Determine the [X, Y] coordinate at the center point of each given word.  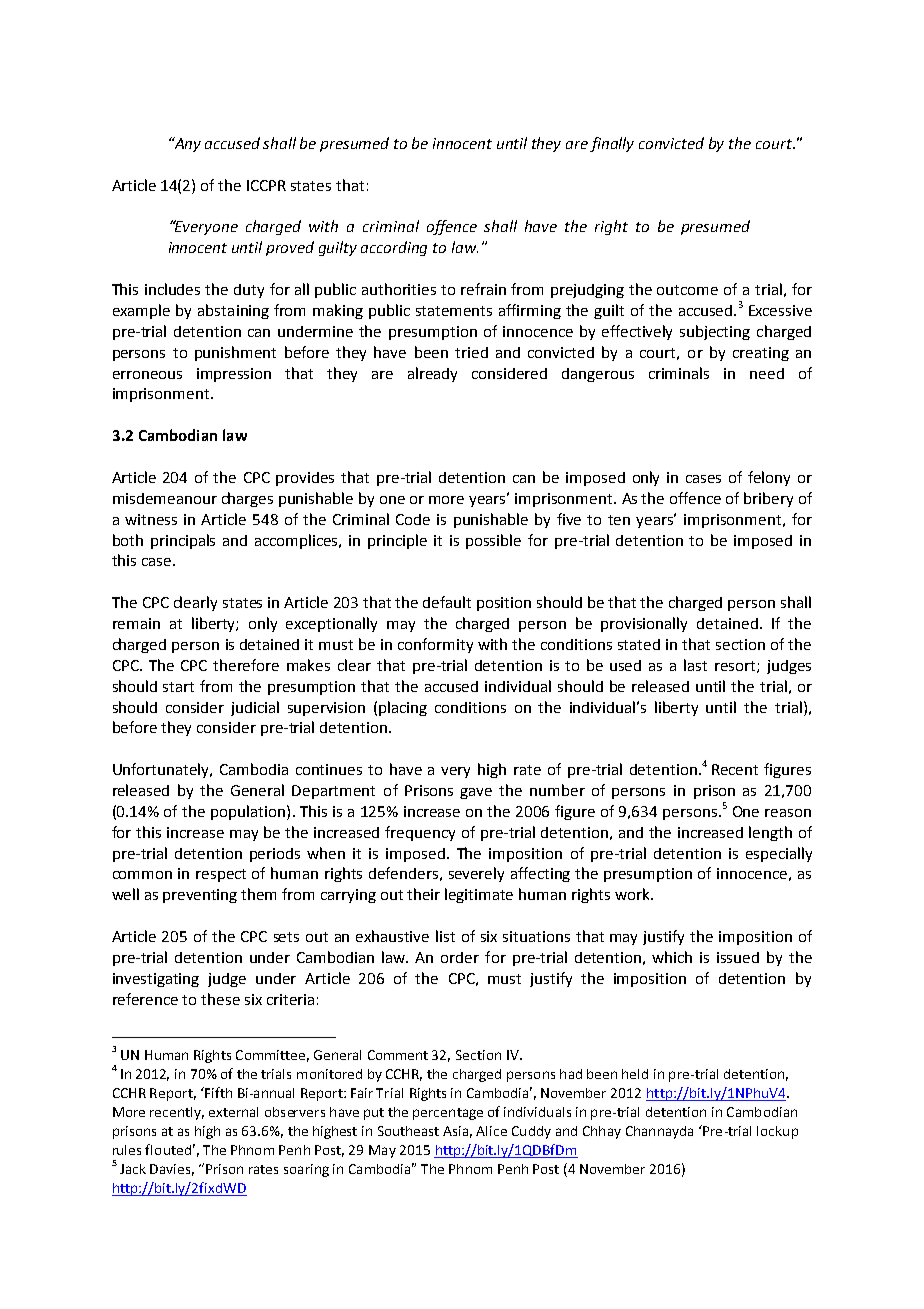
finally [612, 144]
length [770, 833]
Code [413, 519]
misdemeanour [165, 498]
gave [476, 793]
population [249, 812]
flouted [168, 1149]
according [394, 248]
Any [186, 144]
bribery [768, 499]
